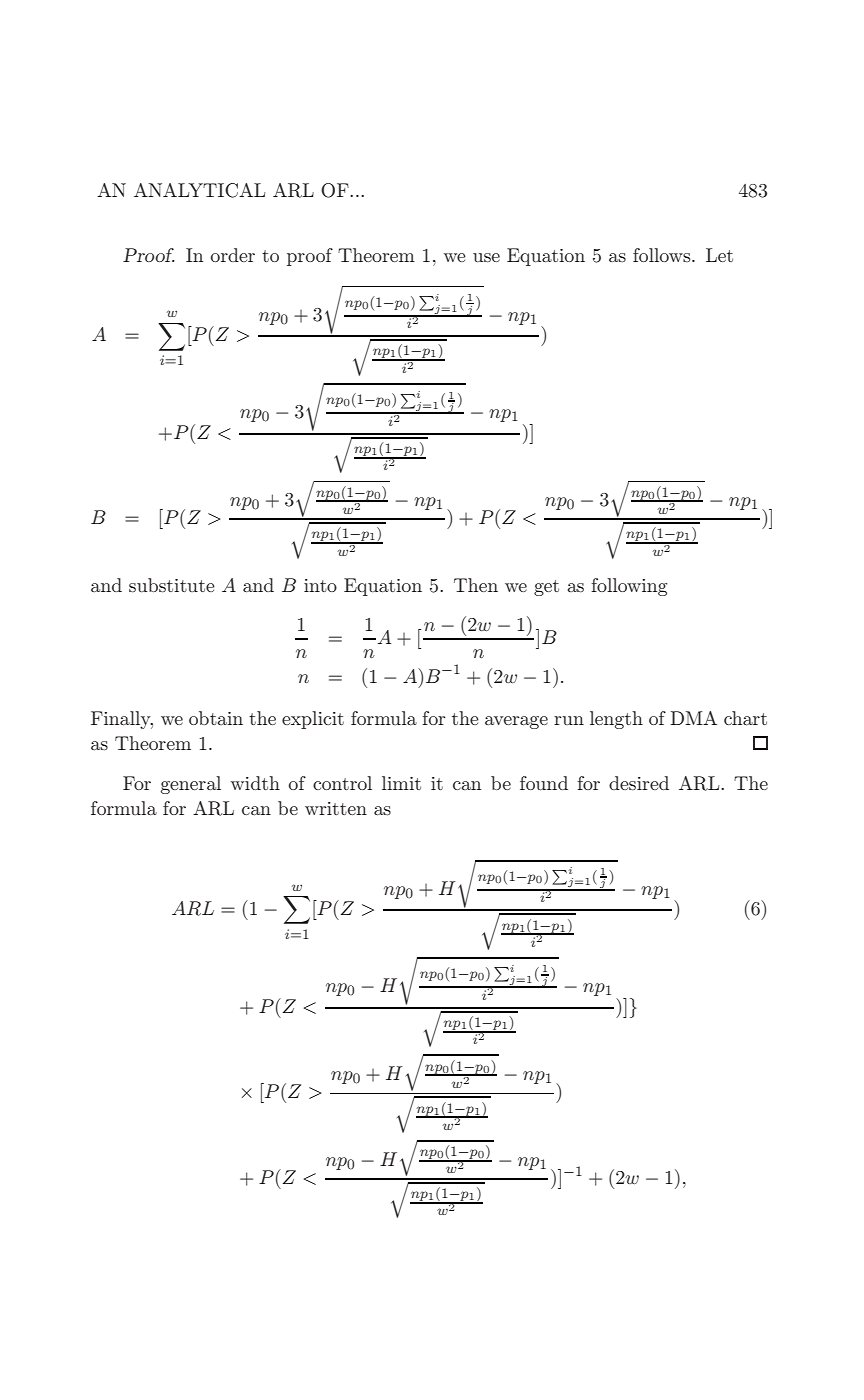  I want to click on width, so click(255, 783).
